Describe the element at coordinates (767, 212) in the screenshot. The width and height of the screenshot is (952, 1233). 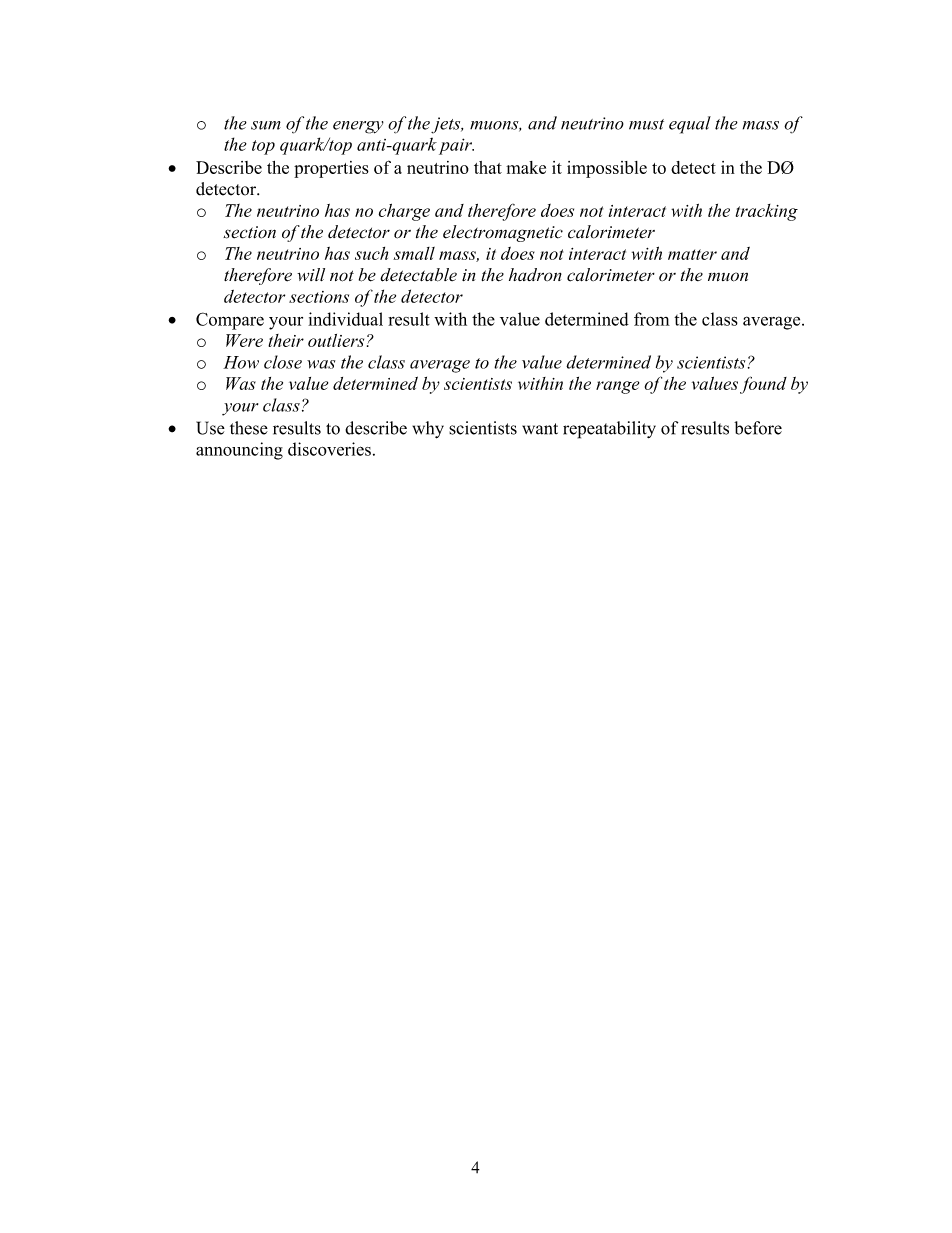
I see `tracking` at that location.
